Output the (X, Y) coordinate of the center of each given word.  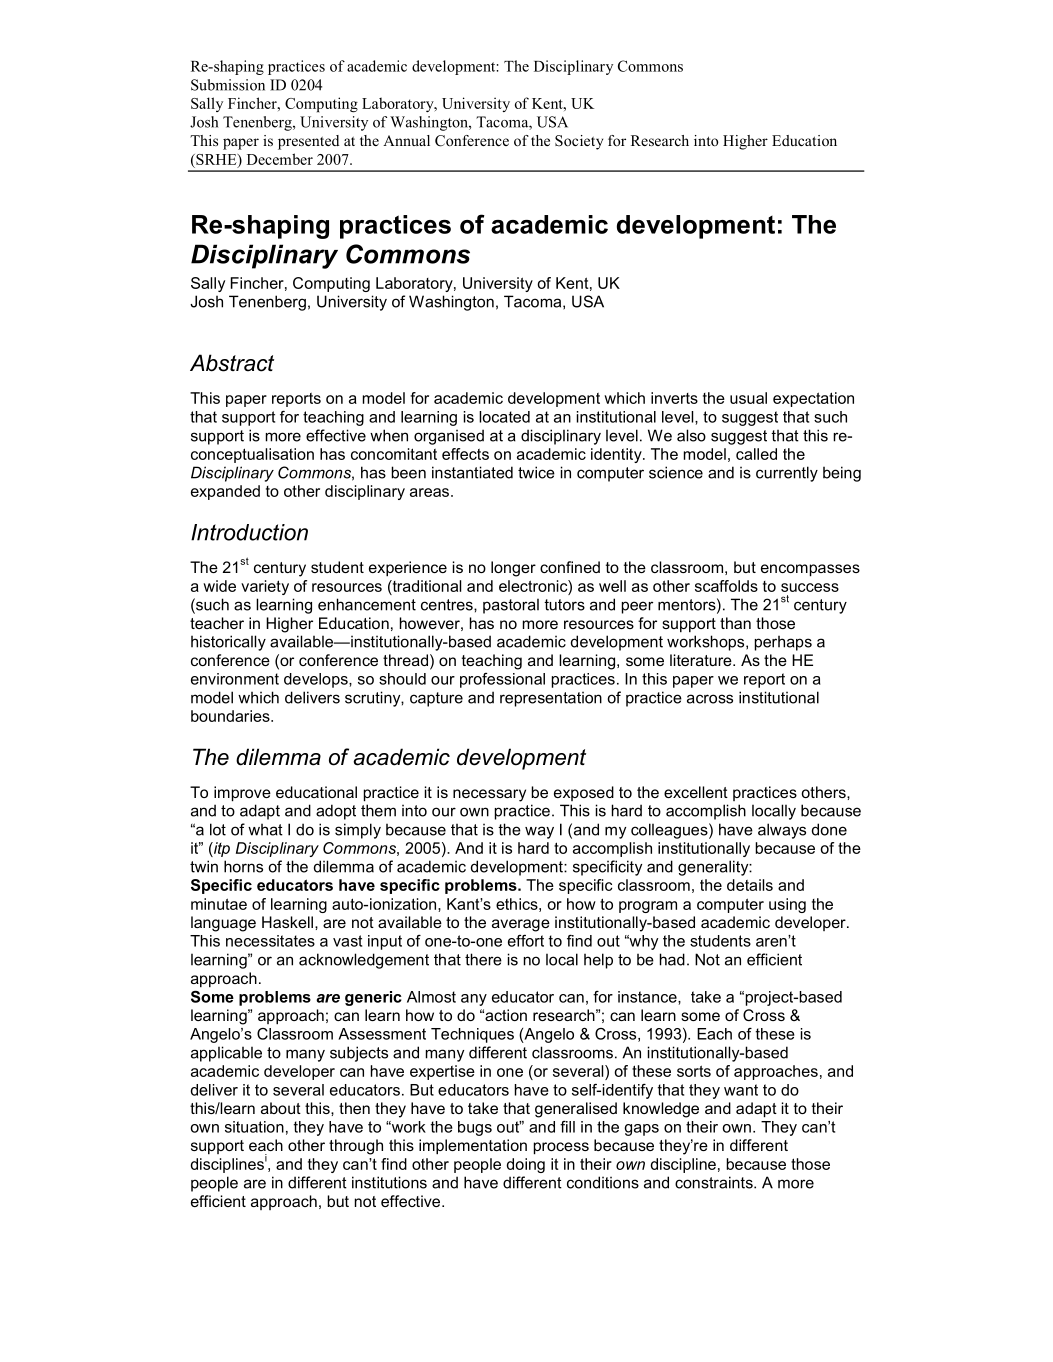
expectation (813, 399)
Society (579, 142)
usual (748, 398)
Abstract (232, 363)
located (504, 417)
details (750, 885)
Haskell (287, 922)
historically (228, 643)
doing (526, 1165)
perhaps (783, 643)
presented (308, 142)
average (521, 925)
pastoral (511, 606)
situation (254, 1127)
